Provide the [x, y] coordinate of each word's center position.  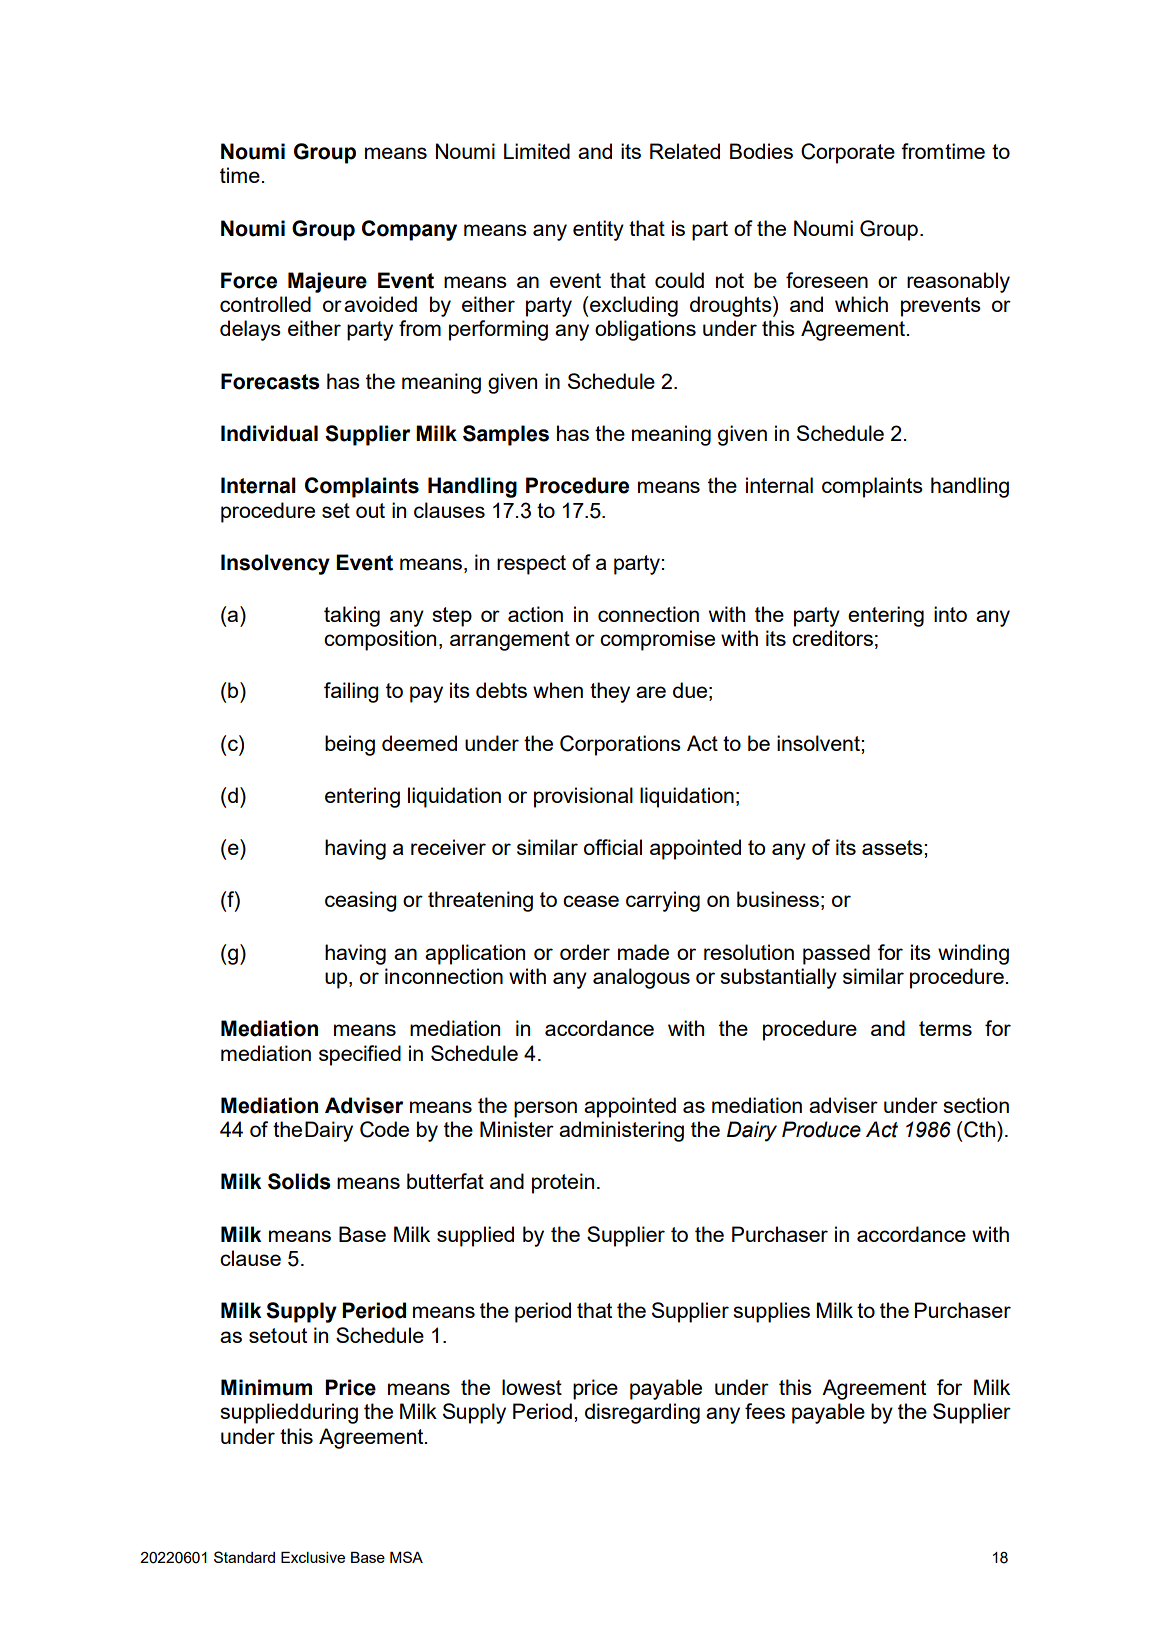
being [350, 745]
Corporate [848, 153]
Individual [269, 433]
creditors [832, 638]
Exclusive [313, 1557]
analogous [641, 978]
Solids [299, 1181]
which [861, 304]
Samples [506, 435]
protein [563, 1183]
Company [409, 230]
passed [836, 954]
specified [360, 1055]
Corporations [620, 745]
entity [598, 230]
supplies [771, 1312]
